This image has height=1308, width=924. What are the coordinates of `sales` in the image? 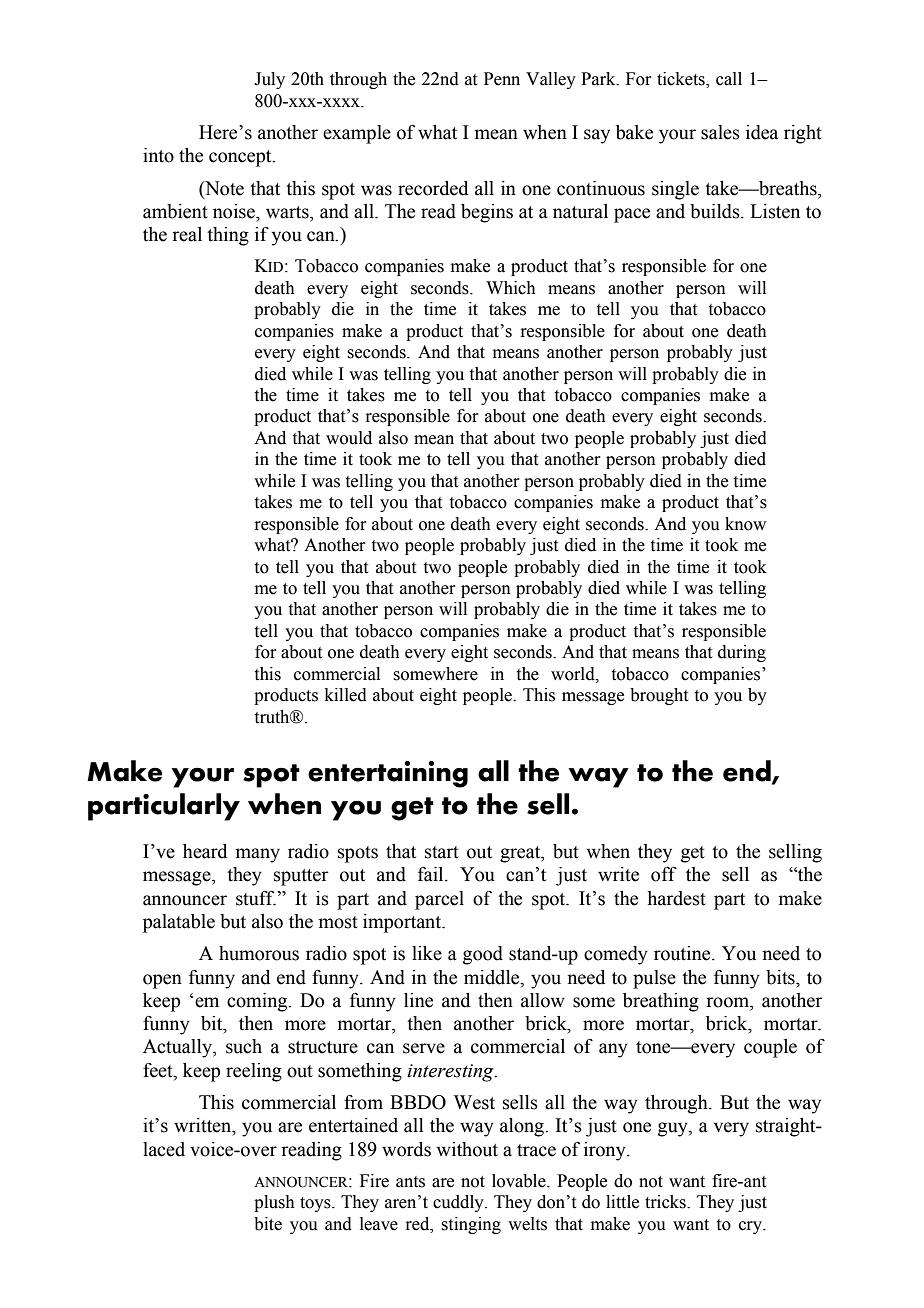 It's located at (720, 132).
